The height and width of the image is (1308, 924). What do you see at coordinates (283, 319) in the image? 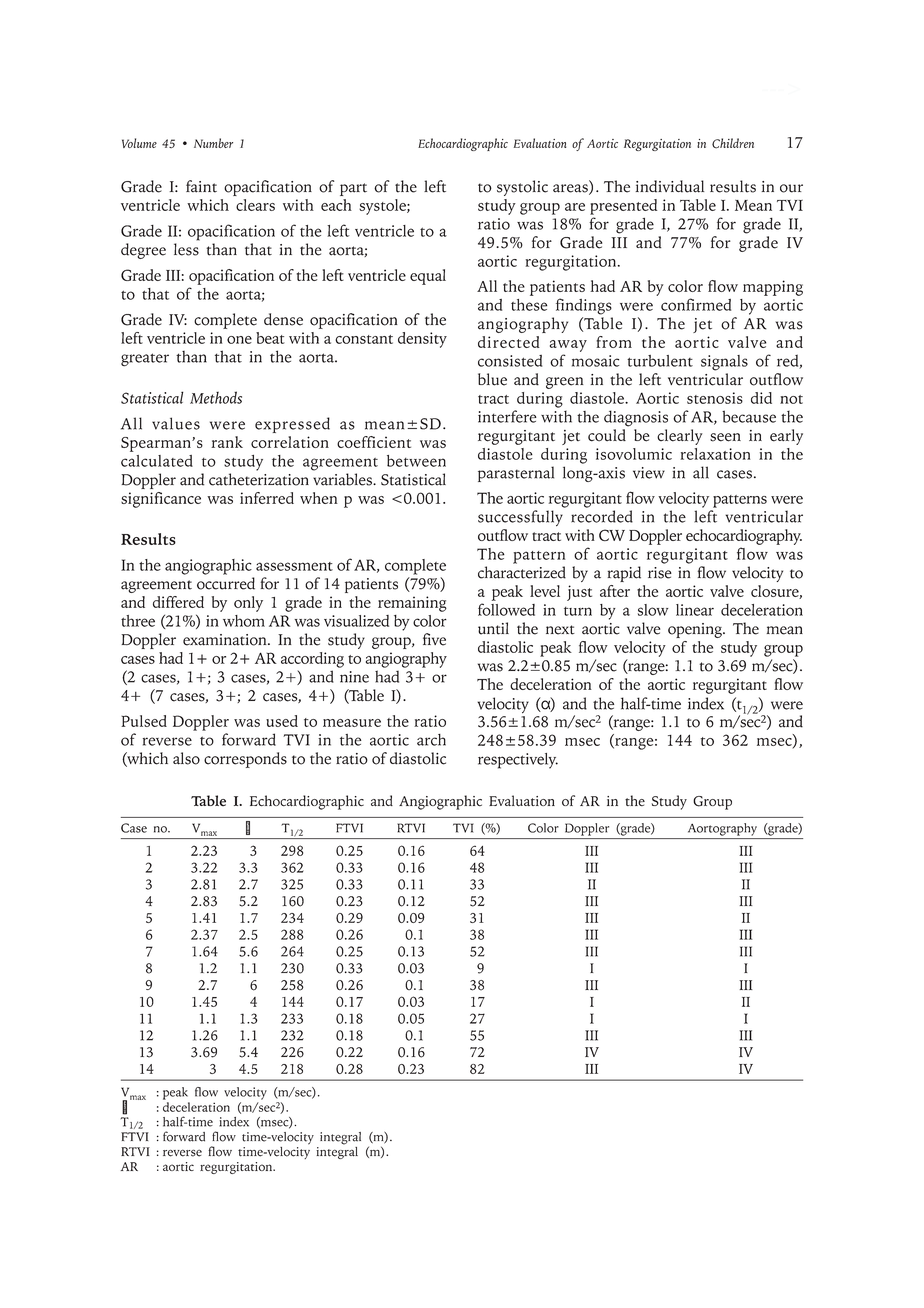
I see `dense` at bounding box center [283, 319].
